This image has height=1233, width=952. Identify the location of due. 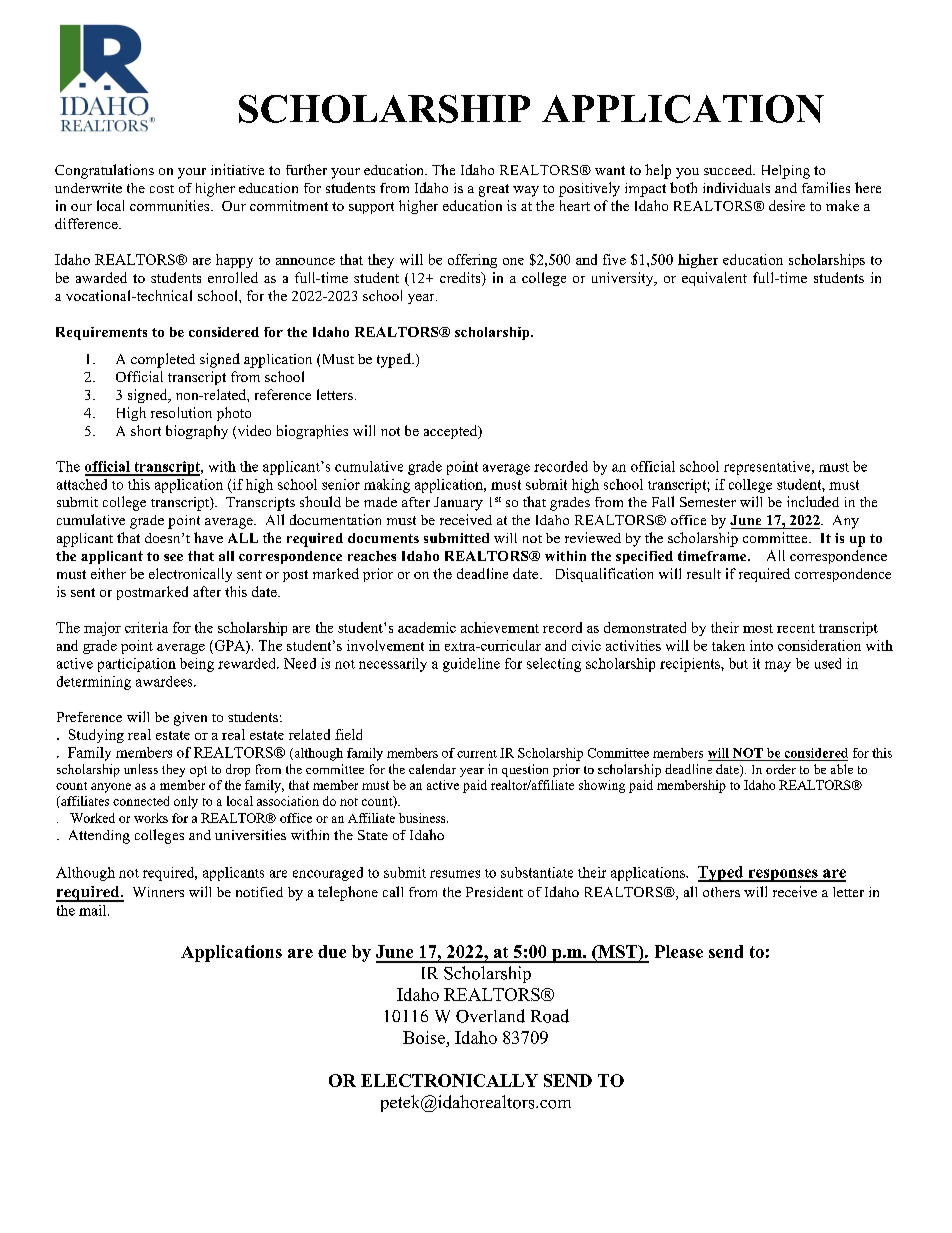
(332, 951).
